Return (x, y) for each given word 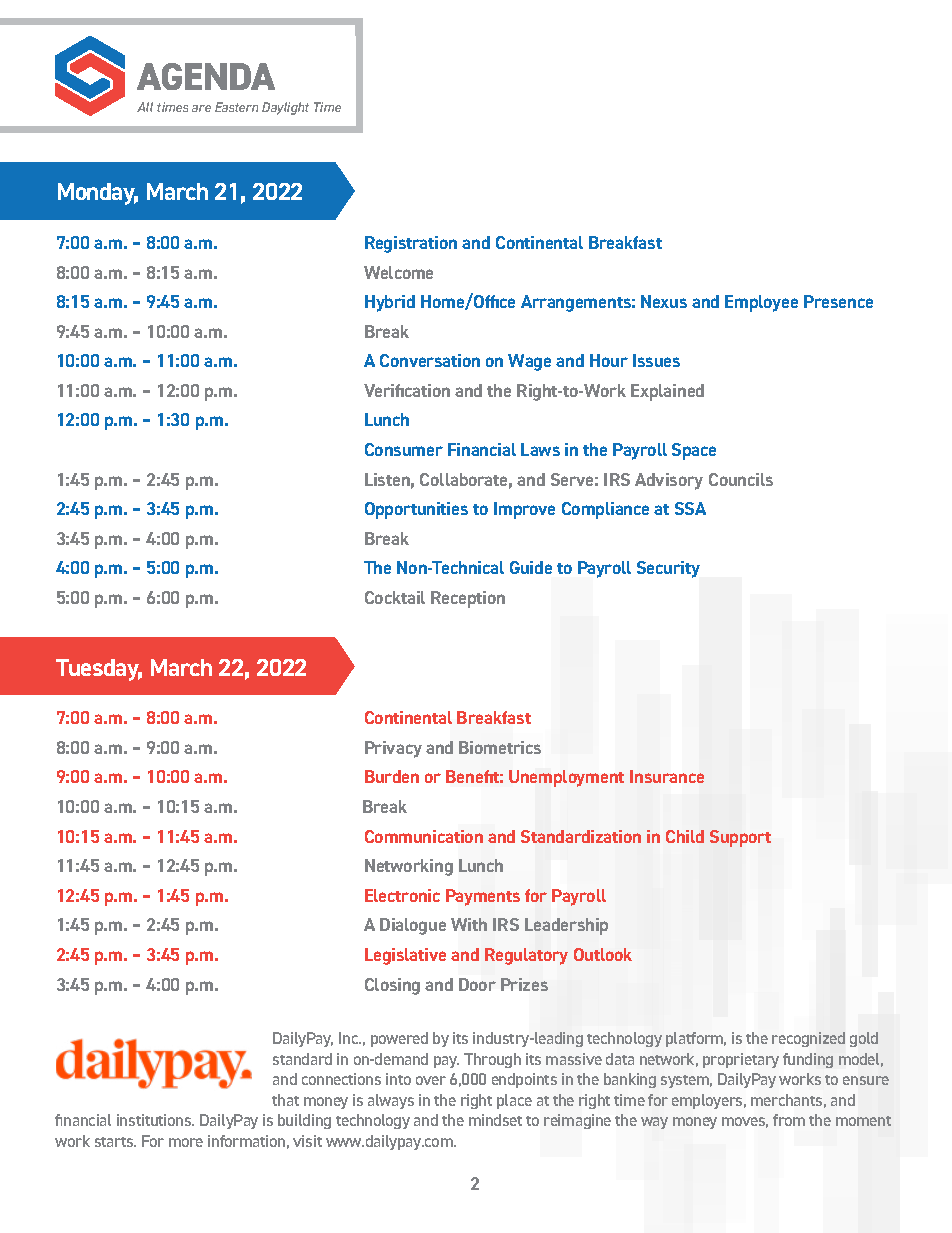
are (201, 108)
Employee (761, 303)
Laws (540, 449)
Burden (392, 776)
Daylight (285, 108)
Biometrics (500, 747)
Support (740, 838)
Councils (741, 479)
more (186, 1142)
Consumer (404, 449)
